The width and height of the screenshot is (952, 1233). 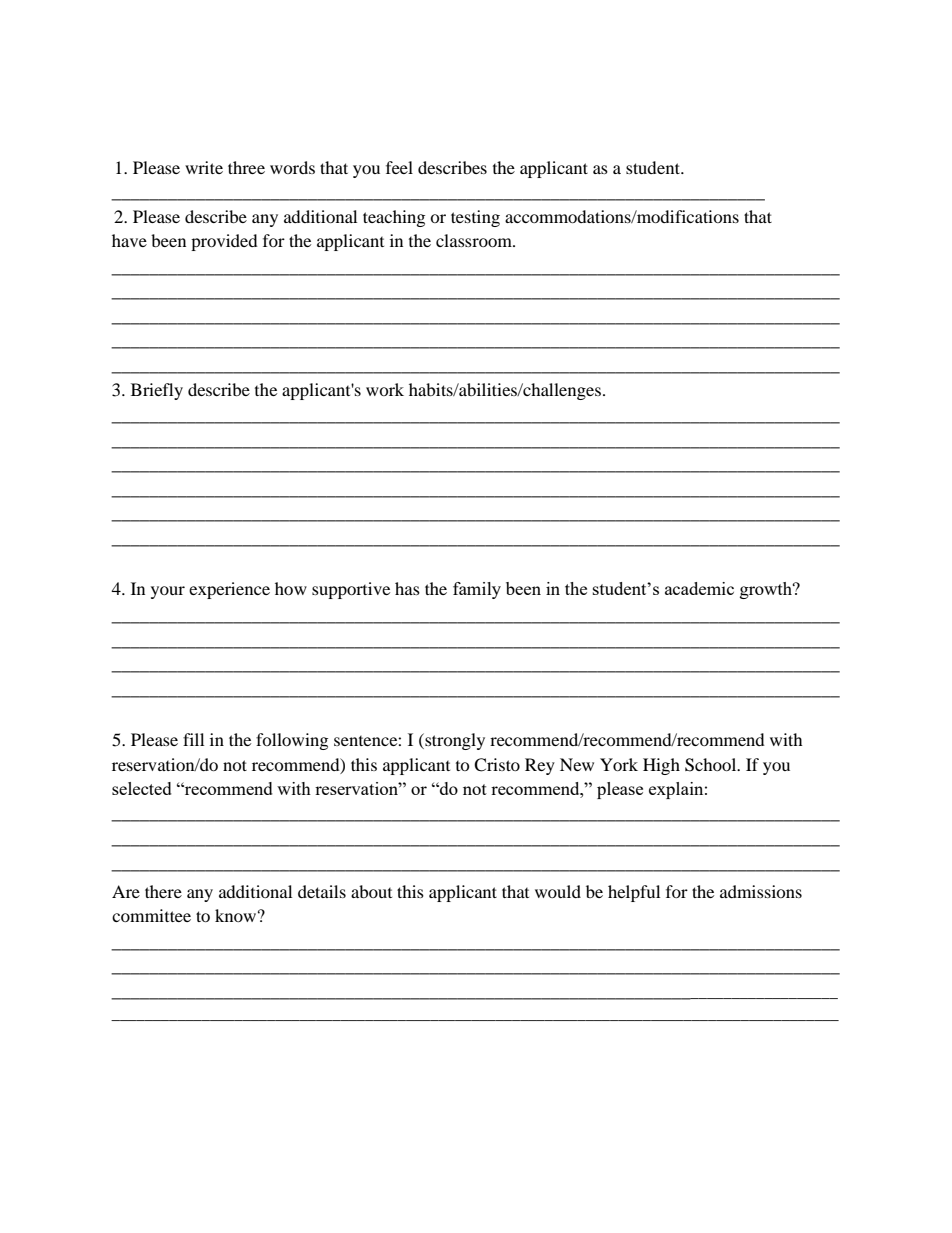 What do you see at coordinates (193, 739) in the screenshot?
I see `fill` at bounding box center [193, 739].
